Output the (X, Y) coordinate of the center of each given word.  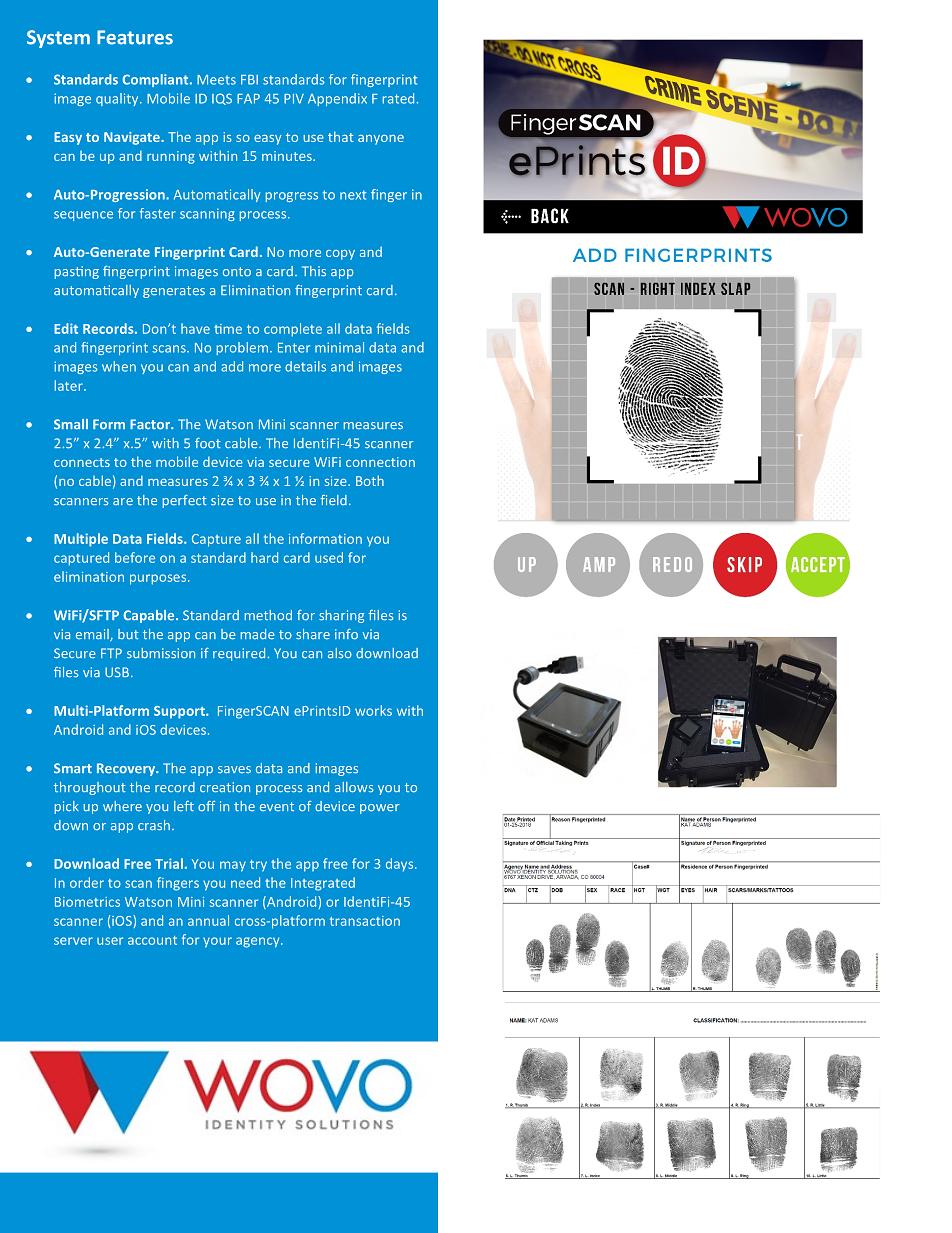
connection (380, 462)
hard (264, 557)
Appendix (337, 99)
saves (234, 769)
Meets (216, 80)
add (232, 366)
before (135, 557)
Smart (73, 768)
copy (340, 255)
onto (237, 271)
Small (71, 424)
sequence (83, 216)
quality (118, 99)
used (329, 557)
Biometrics (87, 902)
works (373, 710)
